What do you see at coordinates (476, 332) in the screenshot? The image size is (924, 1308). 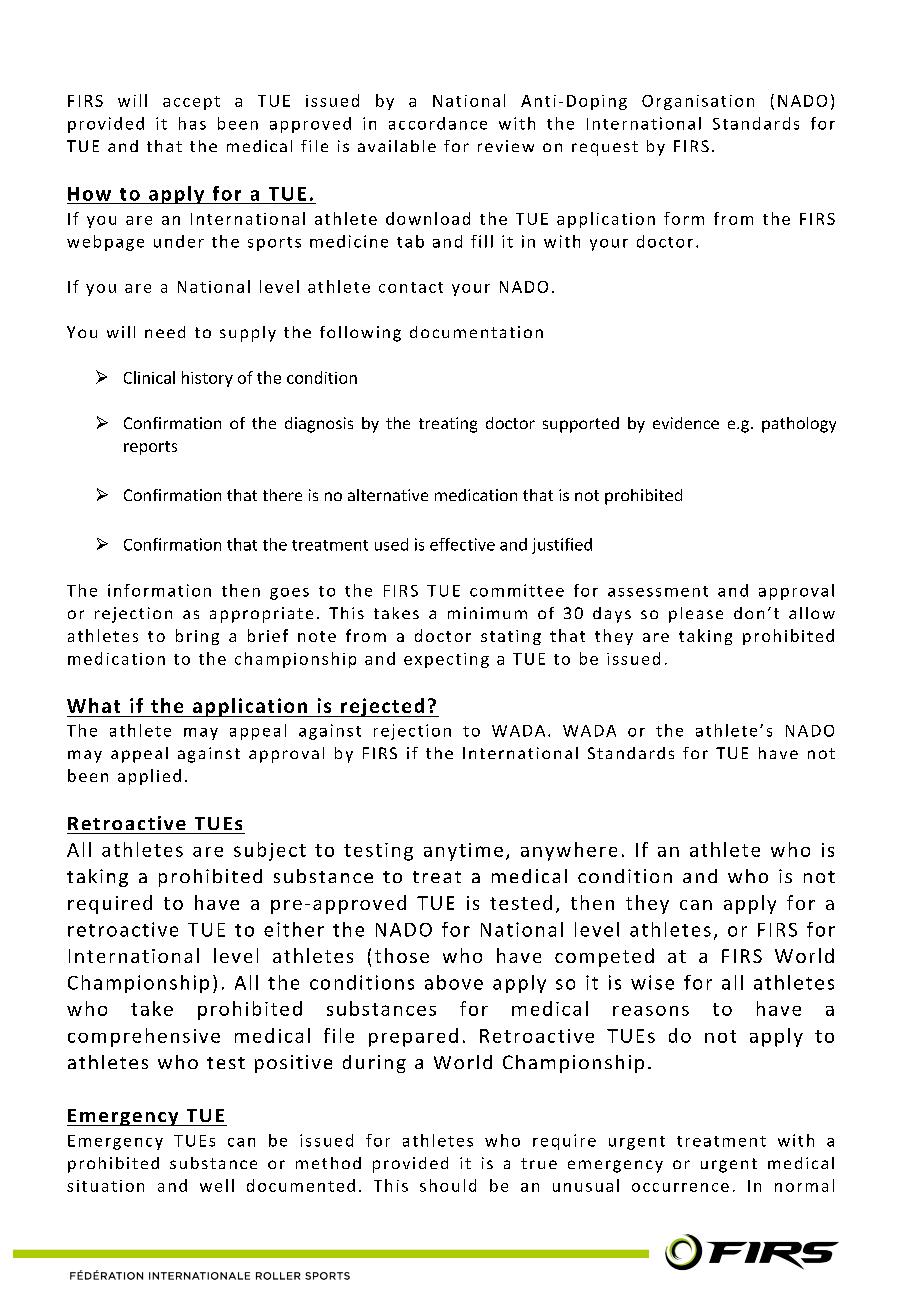 I see `documentation` at bounding box center [476, 332].
